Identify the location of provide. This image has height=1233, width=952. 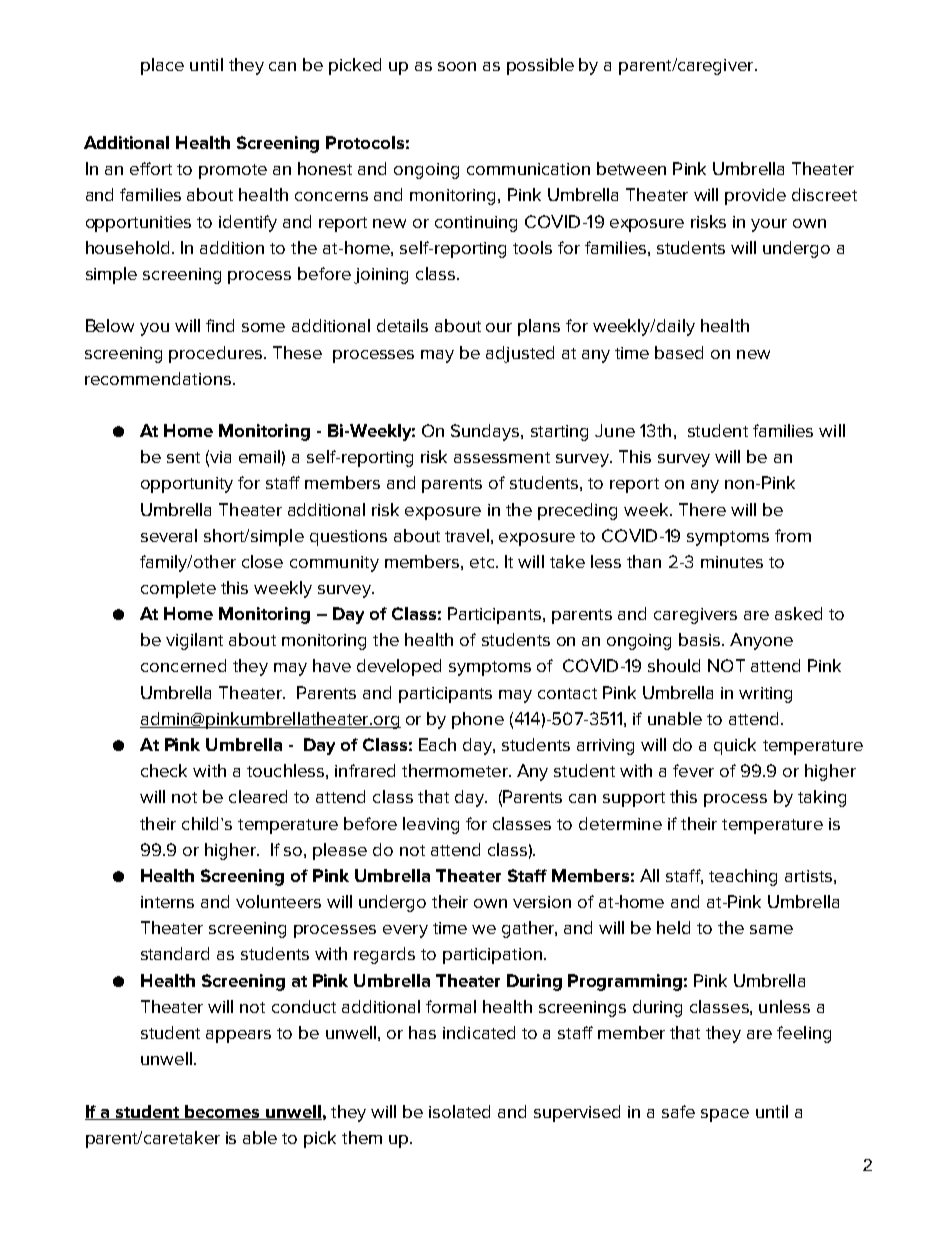
(755, 196).
